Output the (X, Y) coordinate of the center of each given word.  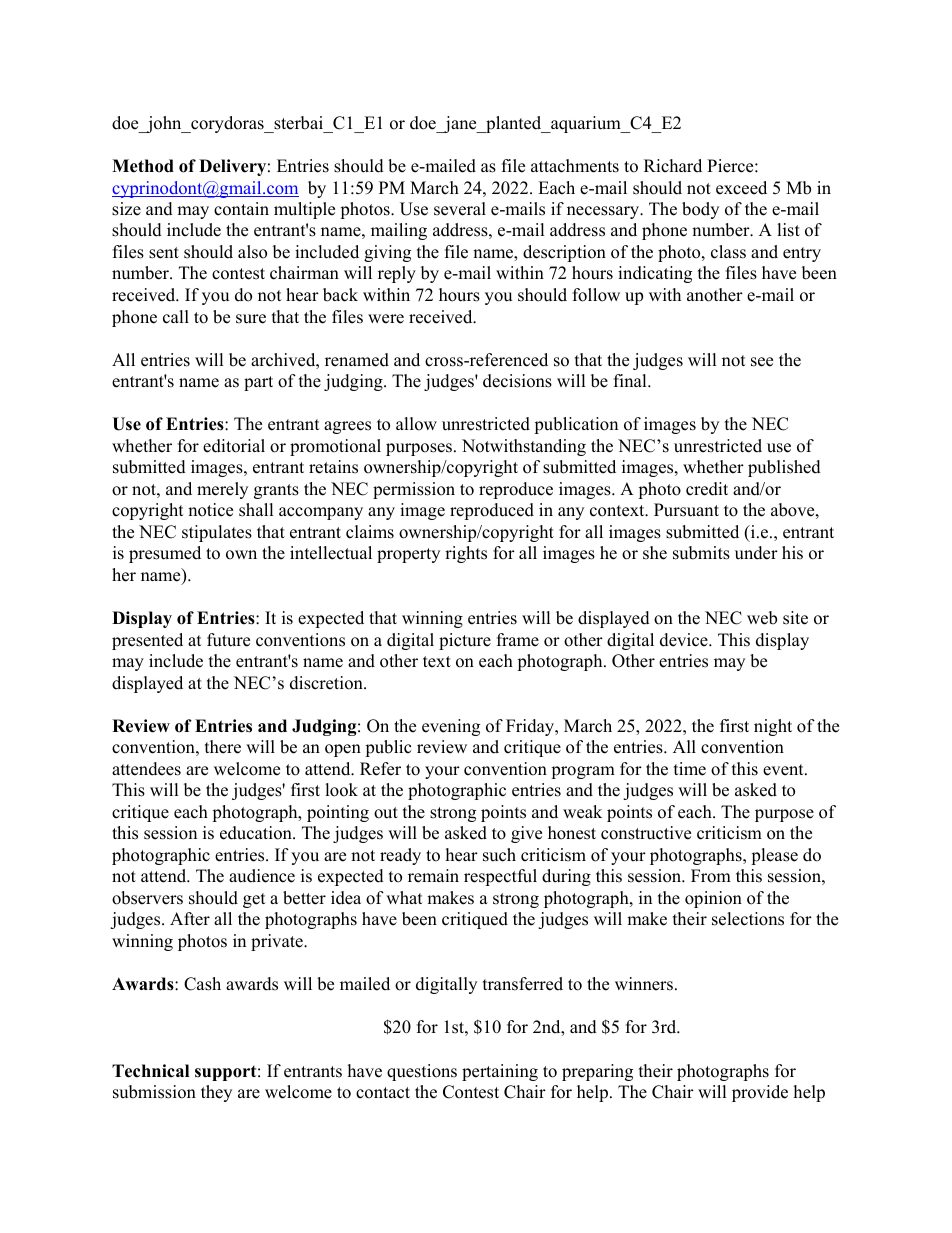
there (223, 747)
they (216, 1093)
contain (241, 209)
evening (451, 727)
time (690, 769)
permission (414, 490)
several (460, 209)
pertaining (500, 1072)
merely (222, 490)
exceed (741, 188)
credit (707, 489)
